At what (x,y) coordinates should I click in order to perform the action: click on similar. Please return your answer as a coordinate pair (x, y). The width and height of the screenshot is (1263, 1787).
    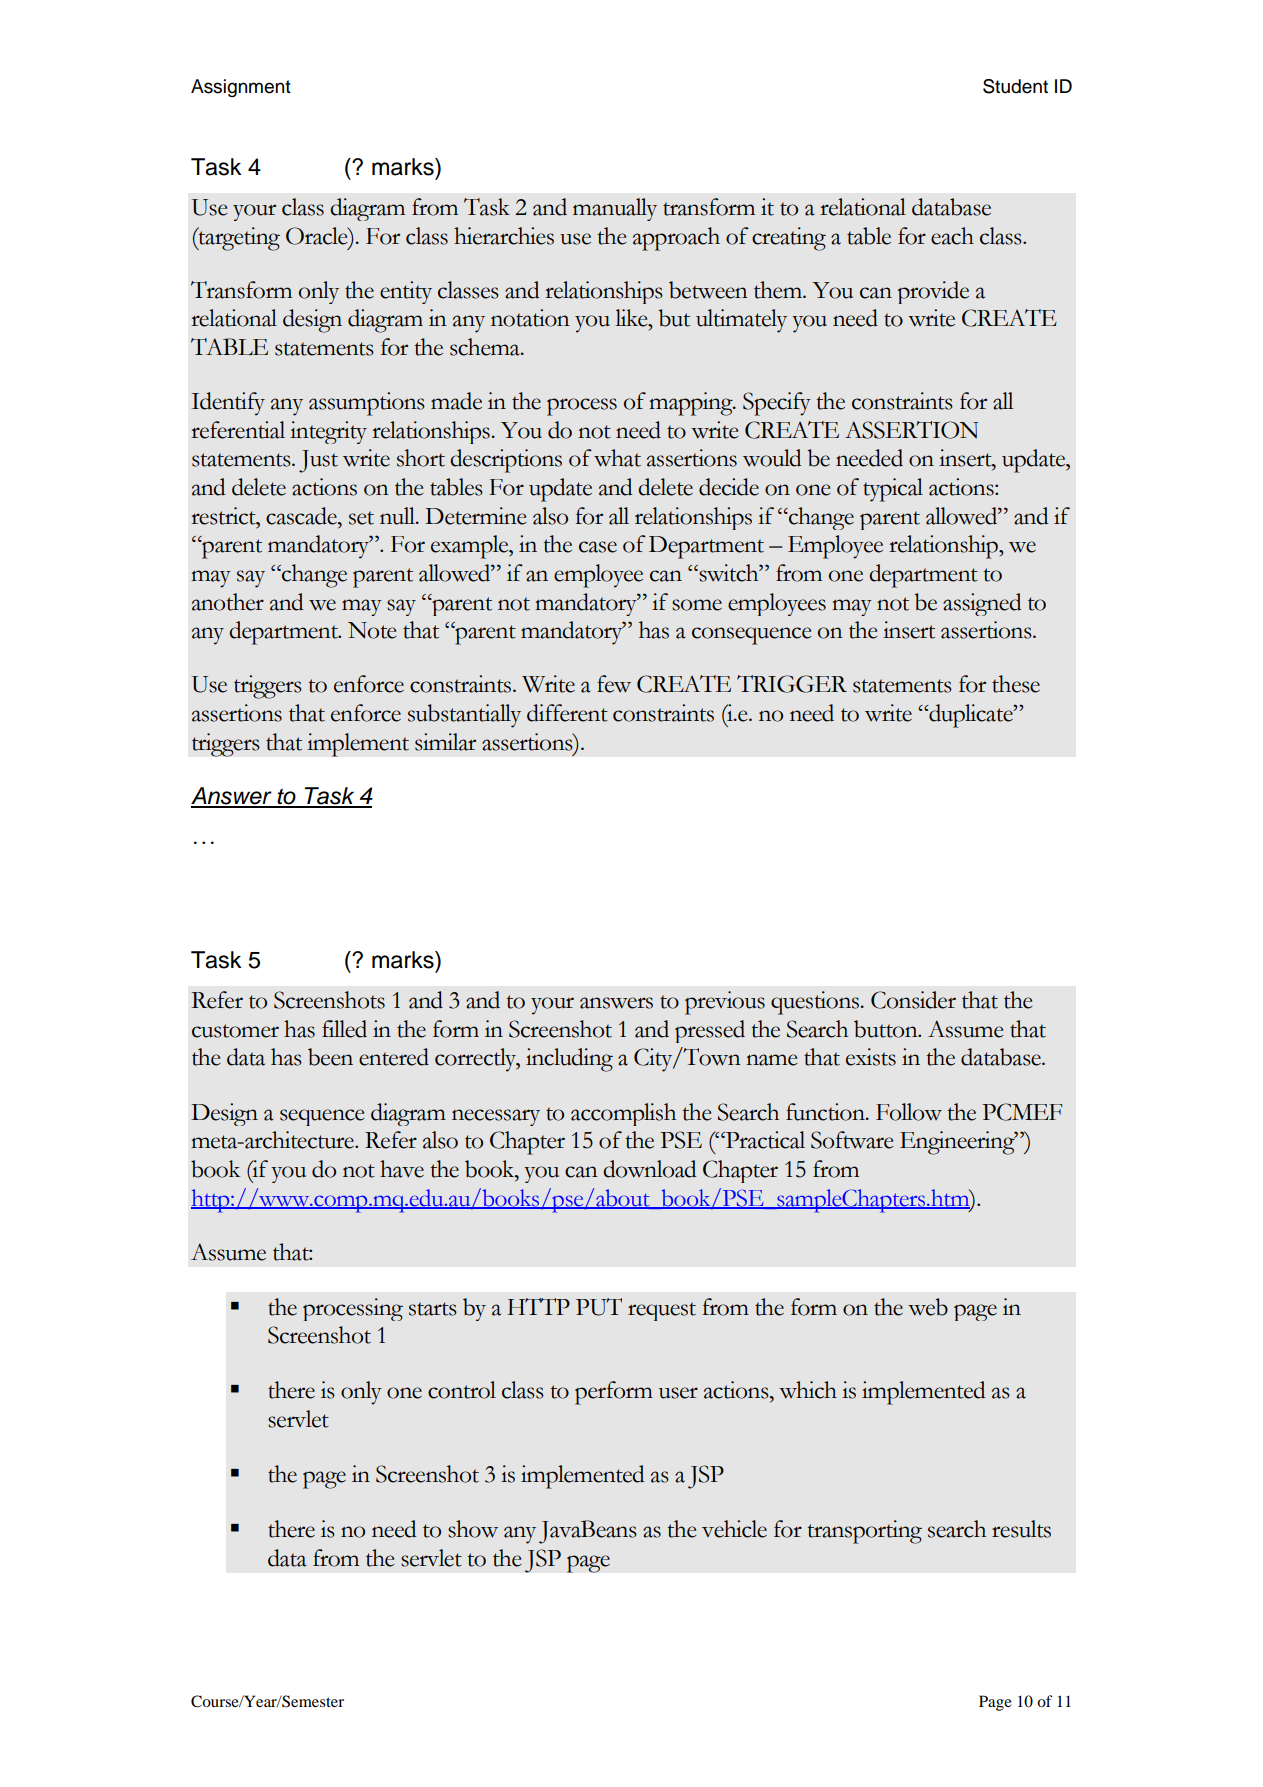
    Looking at the image, I should click on (445, 742).
